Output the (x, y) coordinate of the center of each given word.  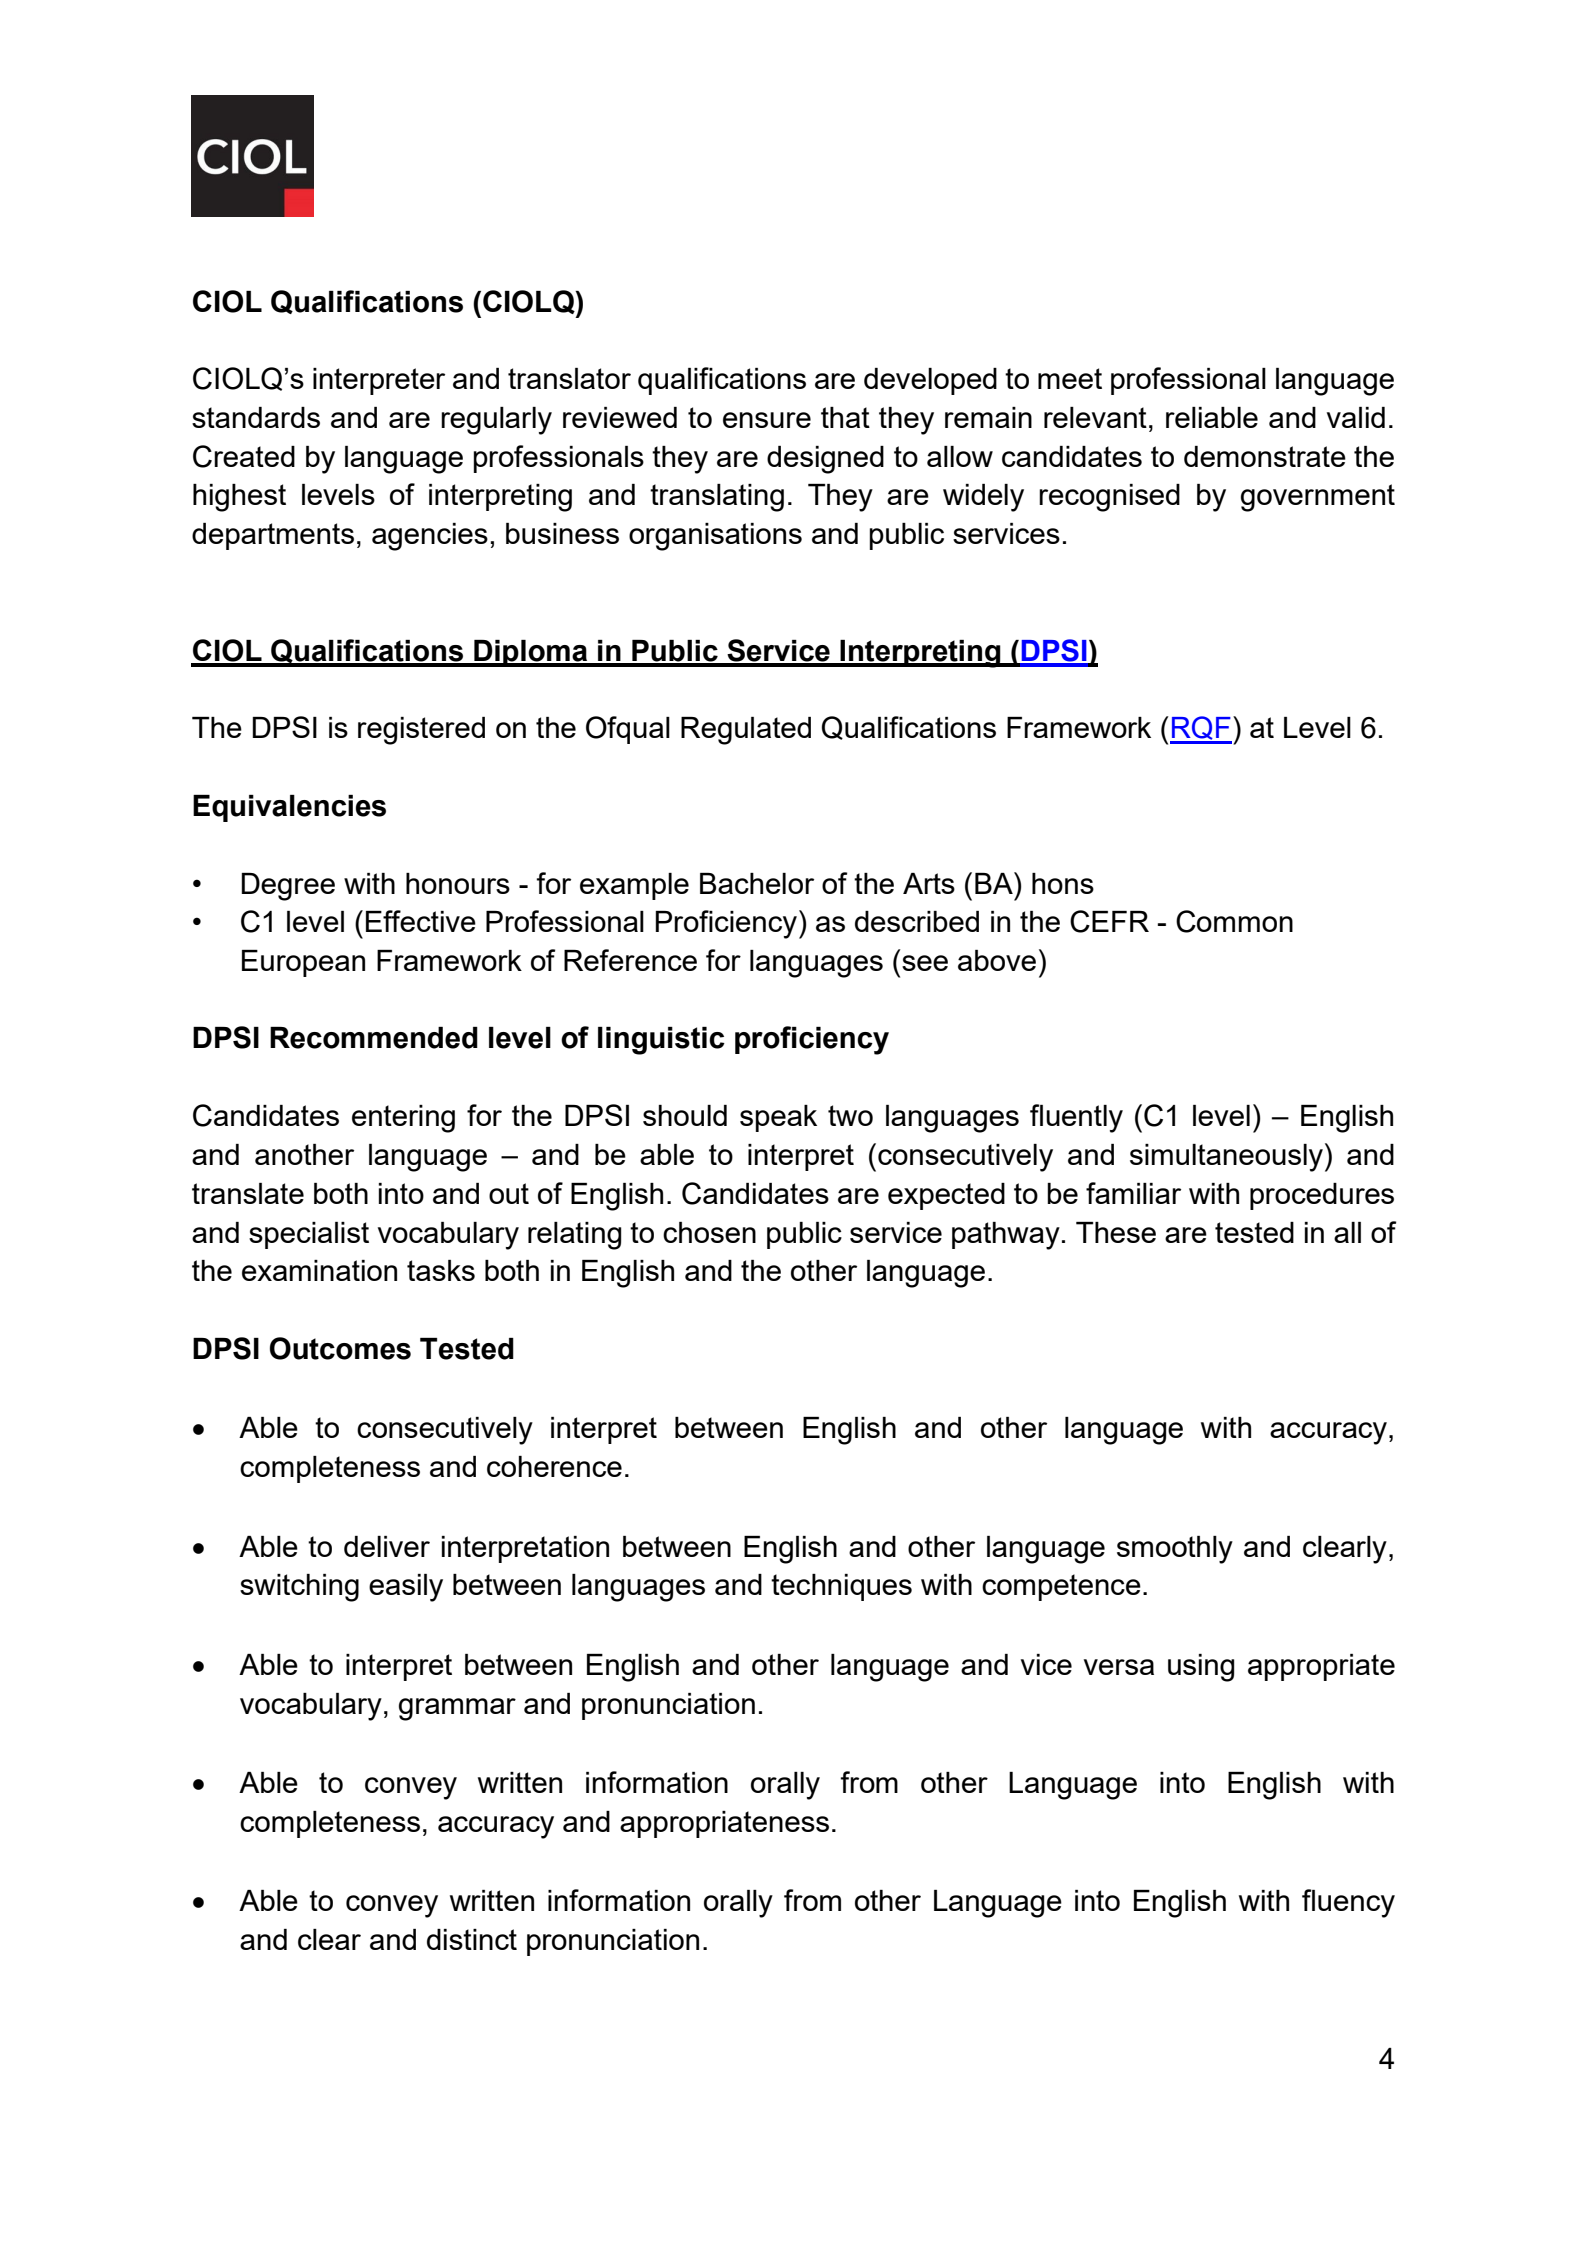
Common (1234, 921)
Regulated (746, 731)
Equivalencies (289, 808)
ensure (767, 420)
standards (256, 417)
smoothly (1175, 1550)
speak (778, 1118)
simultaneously (1226, 1158)
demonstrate (1265, 456)
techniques (841, 1587)
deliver (387, 1546)
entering (403, 1119)
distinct (472, 1939)
